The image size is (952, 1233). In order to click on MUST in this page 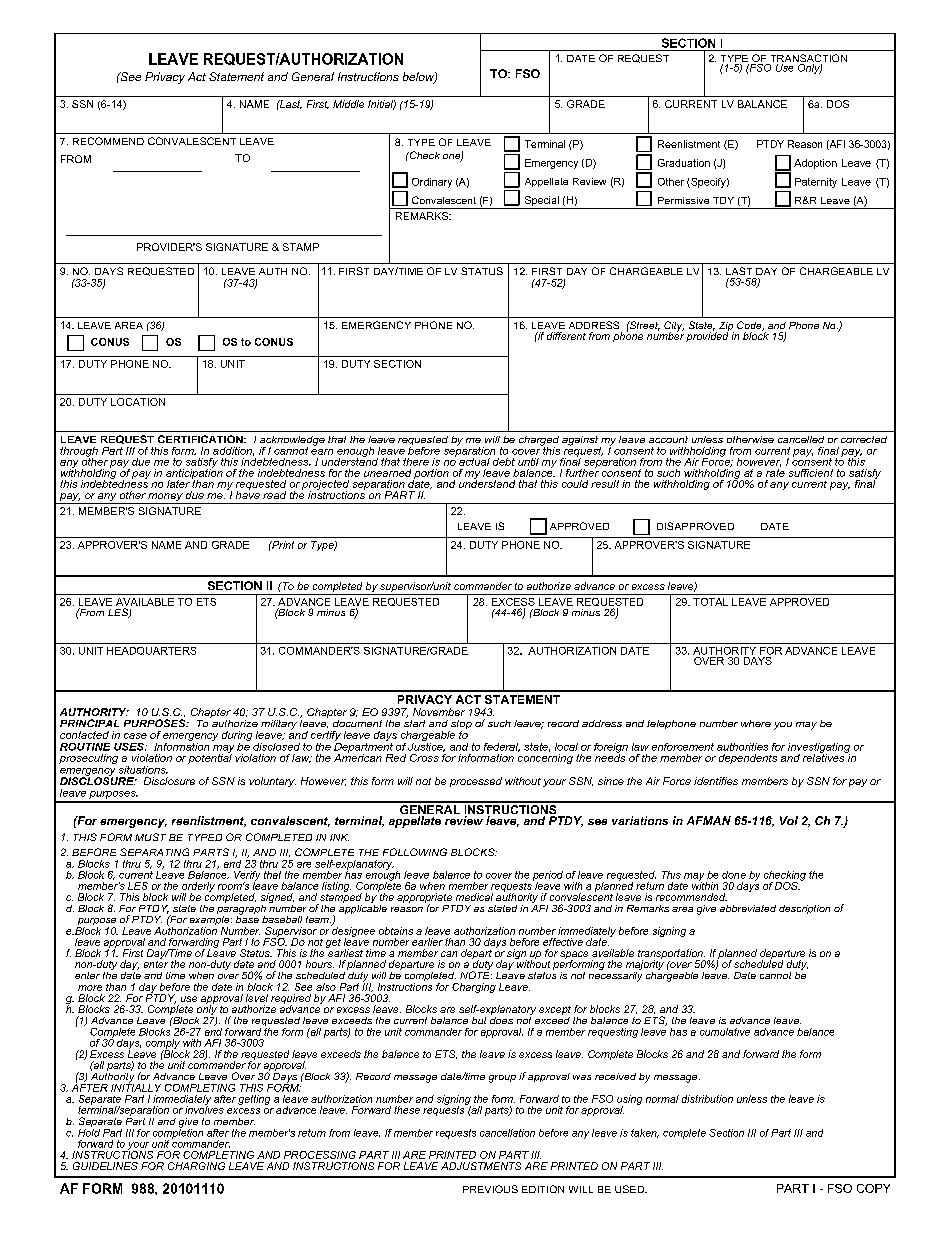, I will do `click(150, 837)`.
